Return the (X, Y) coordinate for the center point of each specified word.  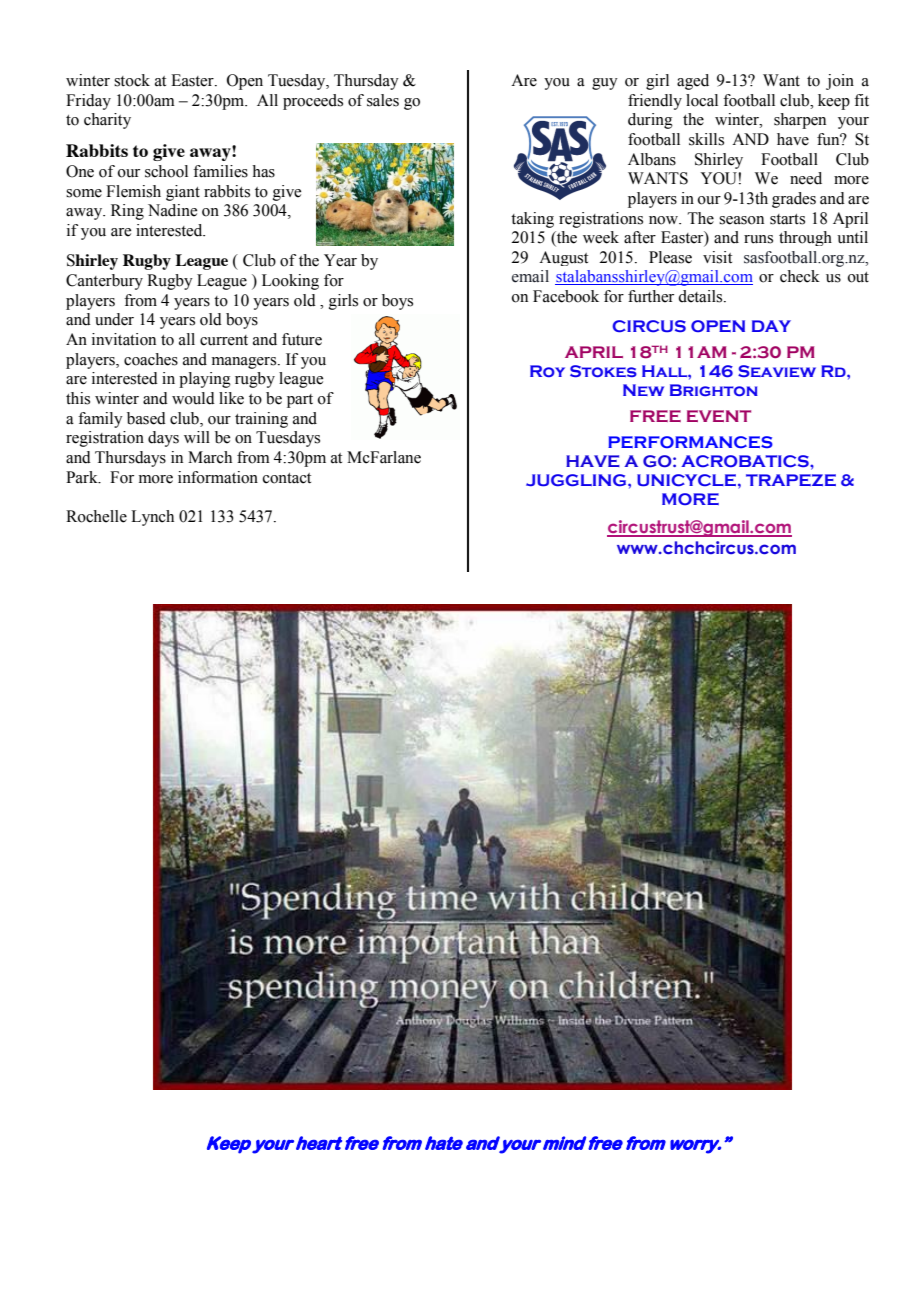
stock (132, 80)
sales (383, 100)
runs (758, 239)
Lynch (152, 518)
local (702, 100)
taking (532, 220)
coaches (151, 359)
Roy (547, 371)
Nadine (172, 210)
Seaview (777, 371)
